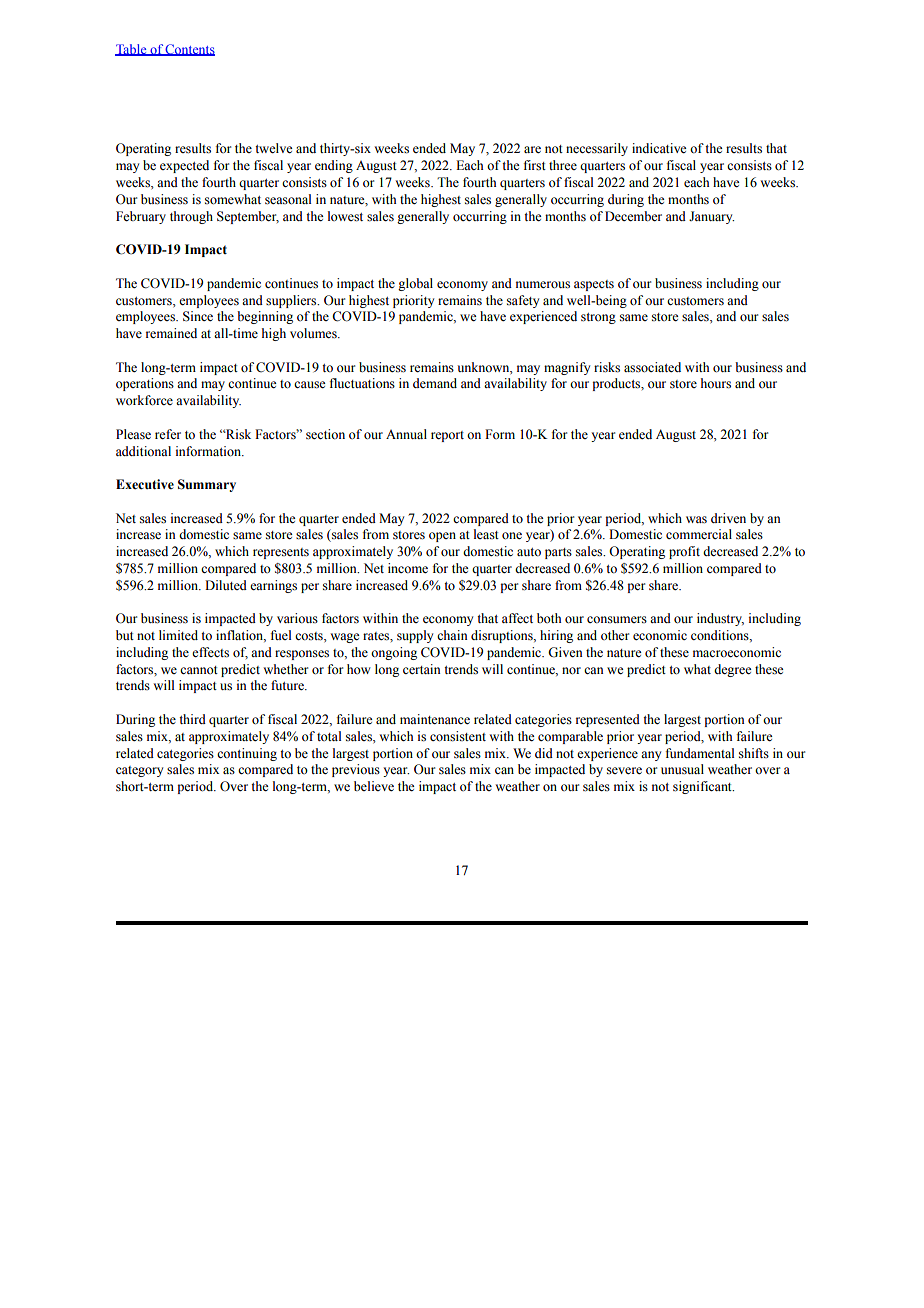  Describe the element at coordinates (189, 50) in the screenshot. I see `Contents` at that location.
